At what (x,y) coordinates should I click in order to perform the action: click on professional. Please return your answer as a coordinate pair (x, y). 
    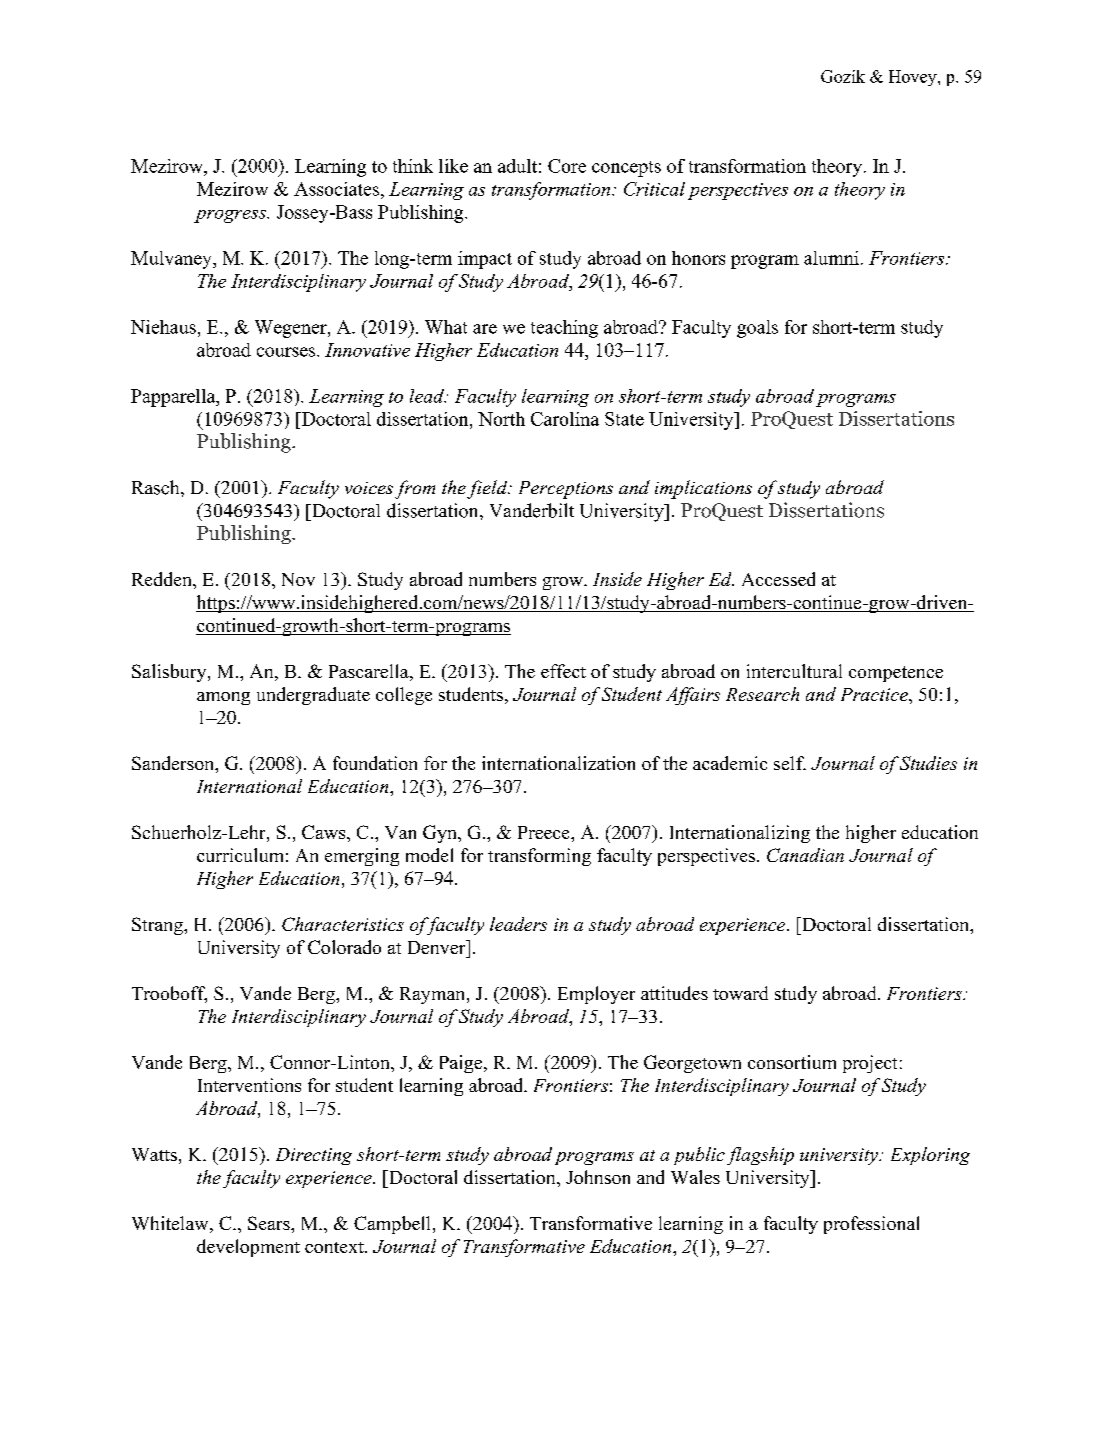
    Looking at the image, I should click on (871, 1225).
